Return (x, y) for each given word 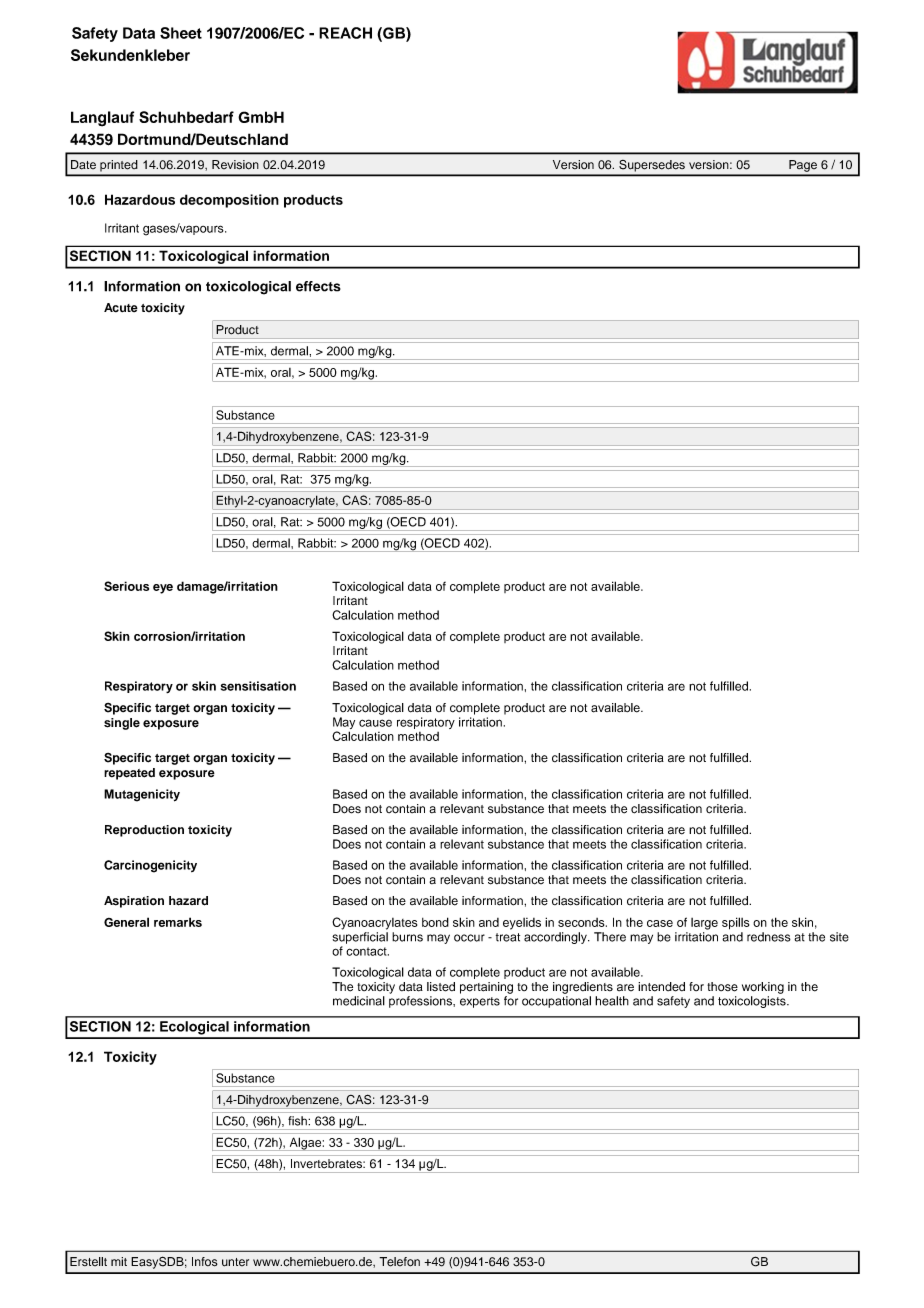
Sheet (181, 33)
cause (375, 723)
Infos (205, 1262)
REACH (345, 33)
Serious (126, 586)
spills (735, 923)
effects (318, 286)
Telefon (399, 1262)
